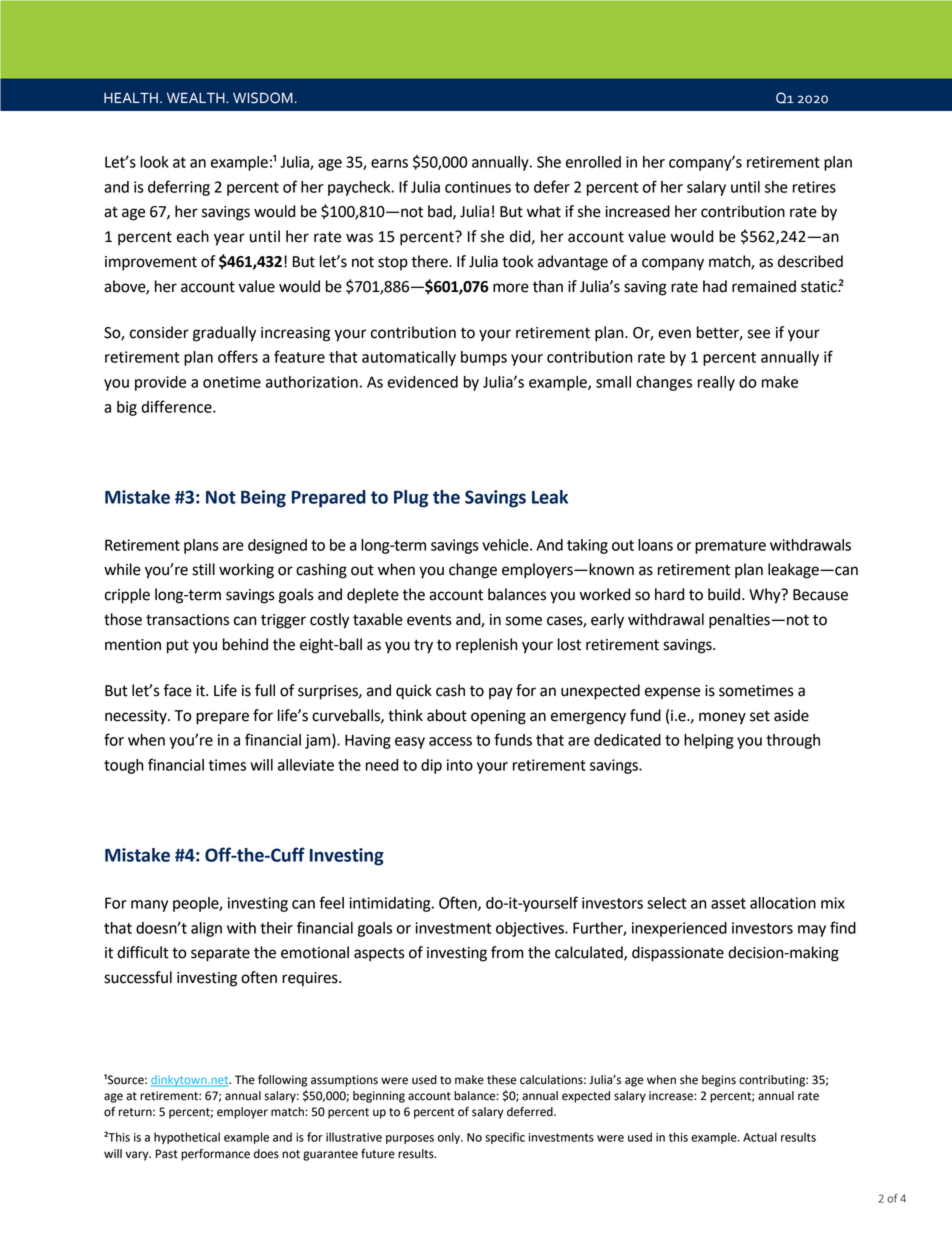 Image resolution: width=952 pixels, height=1233 pixels. I want to click on aside, so click(791, 715).
